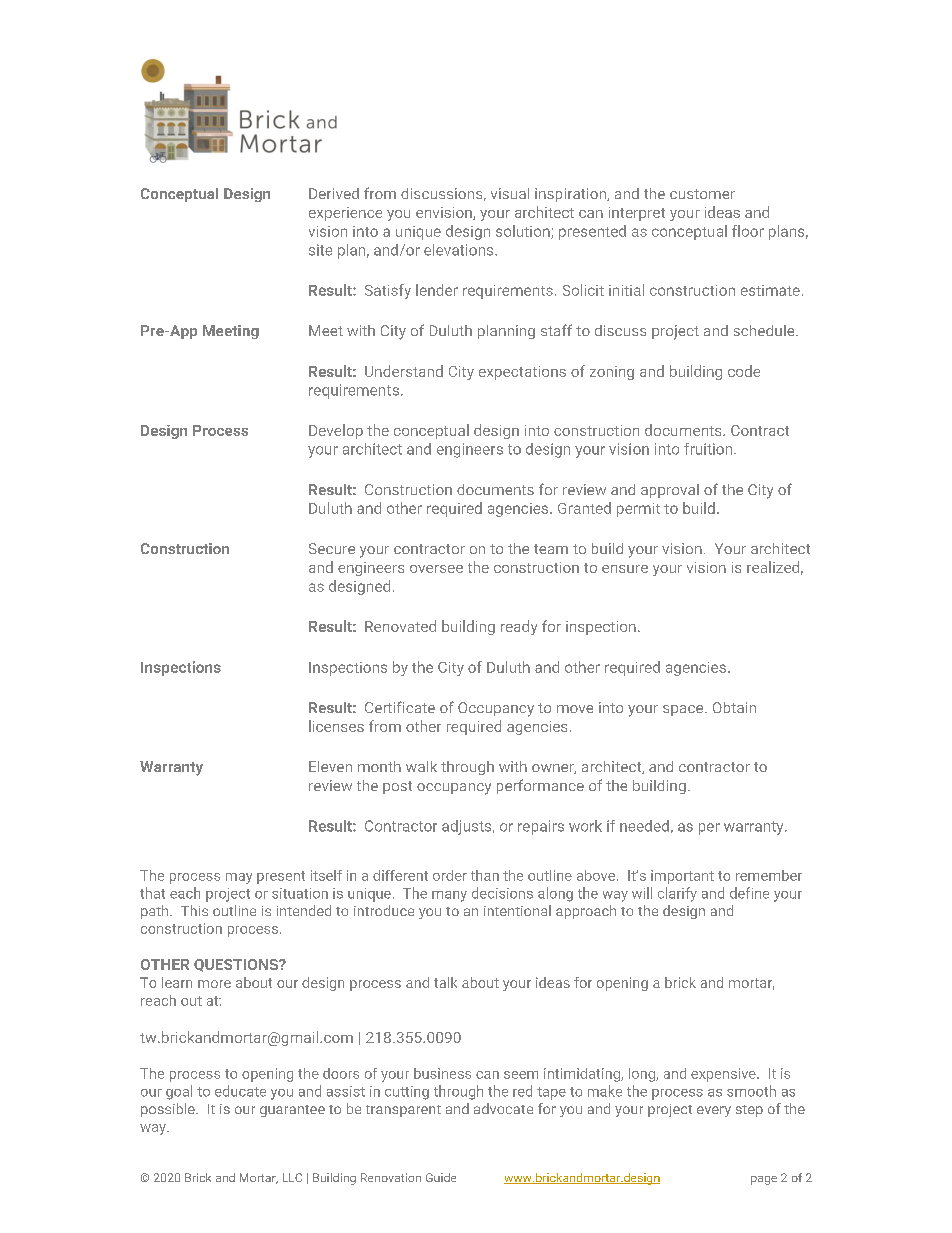 The image size is (952, 1233). I want to click on oversee, so click(436, 569).
